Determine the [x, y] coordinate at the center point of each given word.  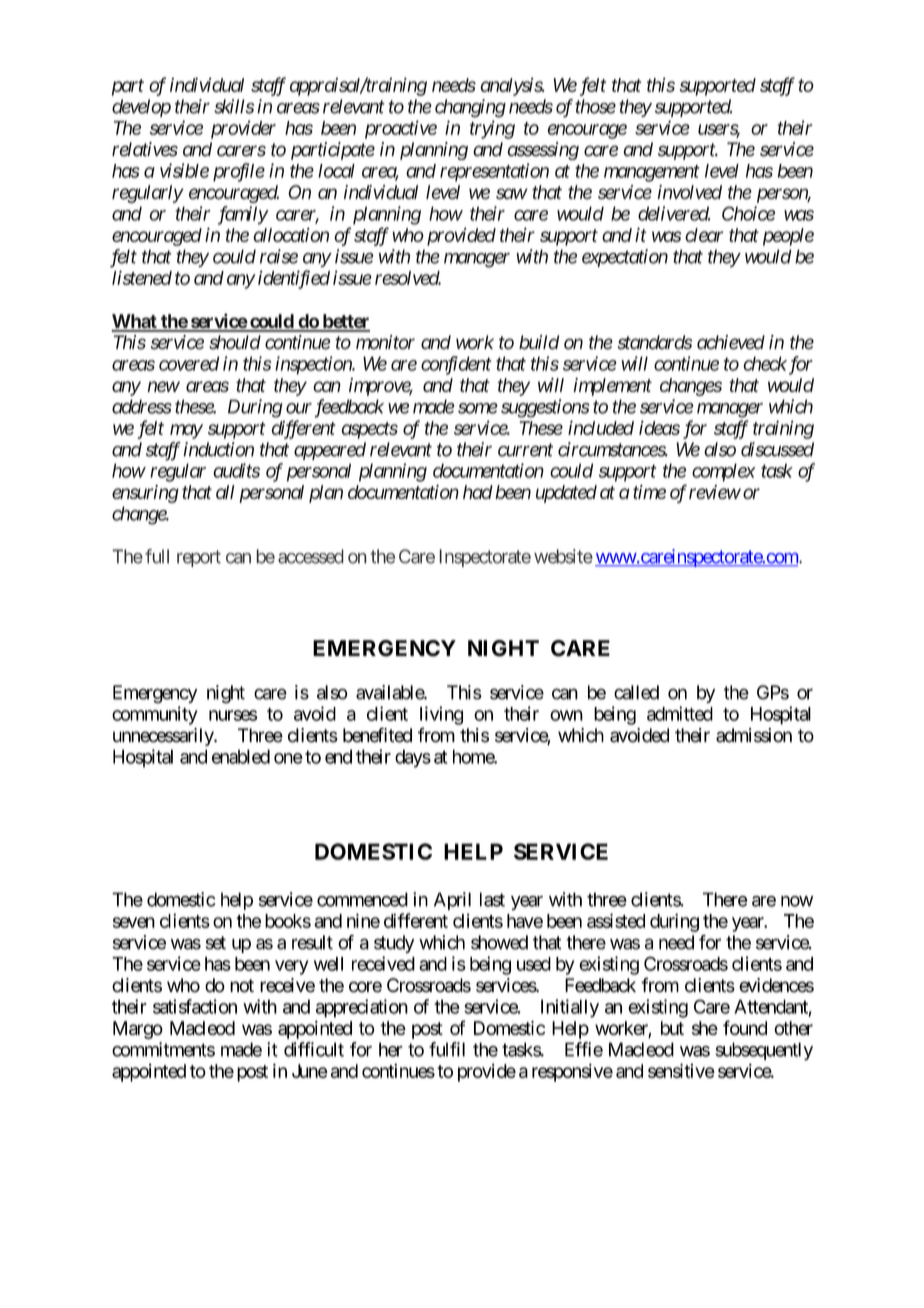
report [199, 558]
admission [754, 735]
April [452, 901]
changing [470, 108]
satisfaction [195, 1006]
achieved [731, 342]
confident [456, 365]
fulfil [447, 1049]
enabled [241, 756]
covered [189, 363]
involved [690, 192]
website [563, 556]
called [636, 692]
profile [239, 172]
